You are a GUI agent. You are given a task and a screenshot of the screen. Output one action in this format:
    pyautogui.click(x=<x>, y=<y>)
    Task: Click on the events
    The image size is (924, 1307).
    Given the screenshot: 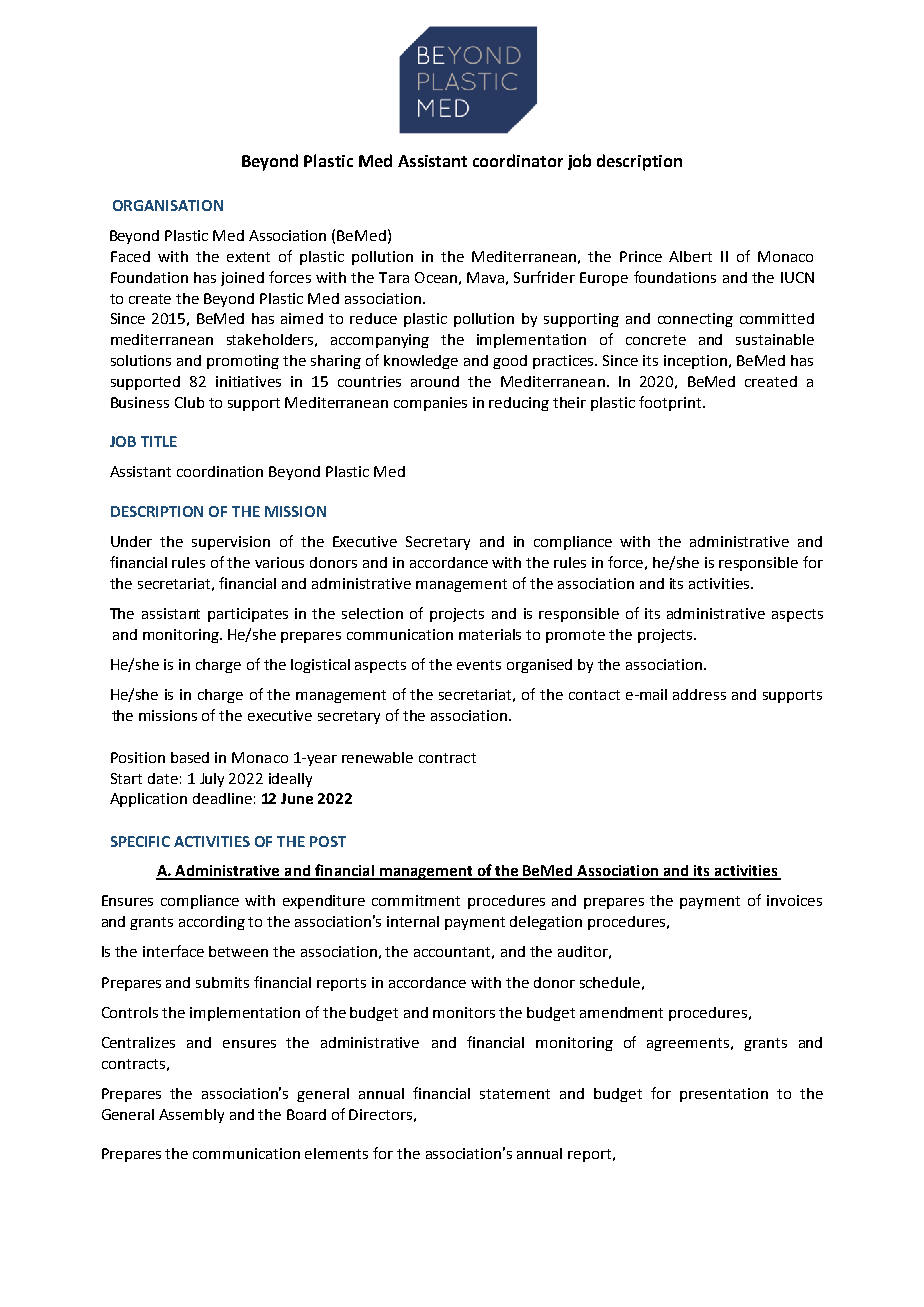 What is the action you would take?
    pyautogui.click(x=479, y=665)
